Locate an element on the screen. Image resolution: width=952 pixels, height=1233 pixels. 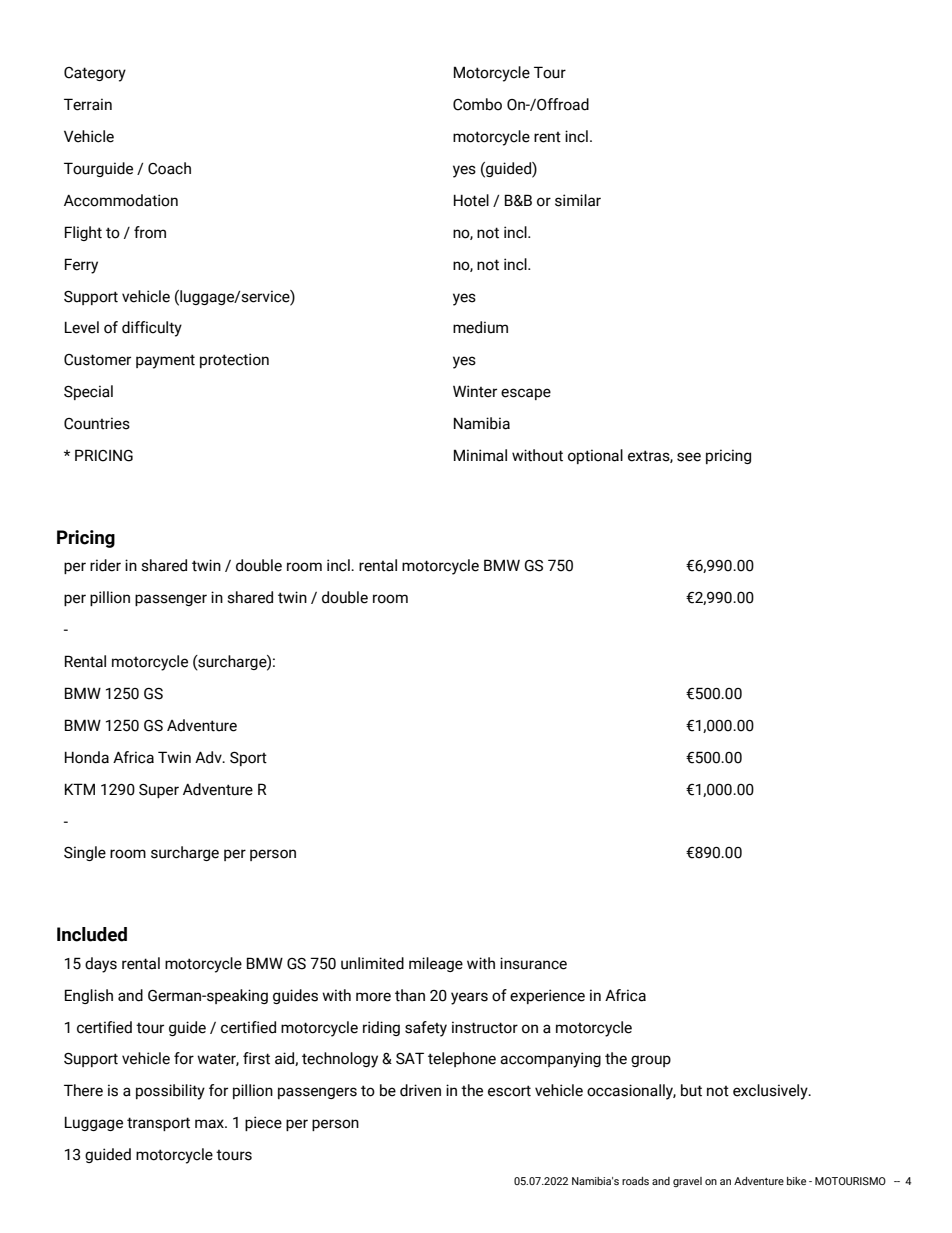
but is located at coordinates (691, 1090).
